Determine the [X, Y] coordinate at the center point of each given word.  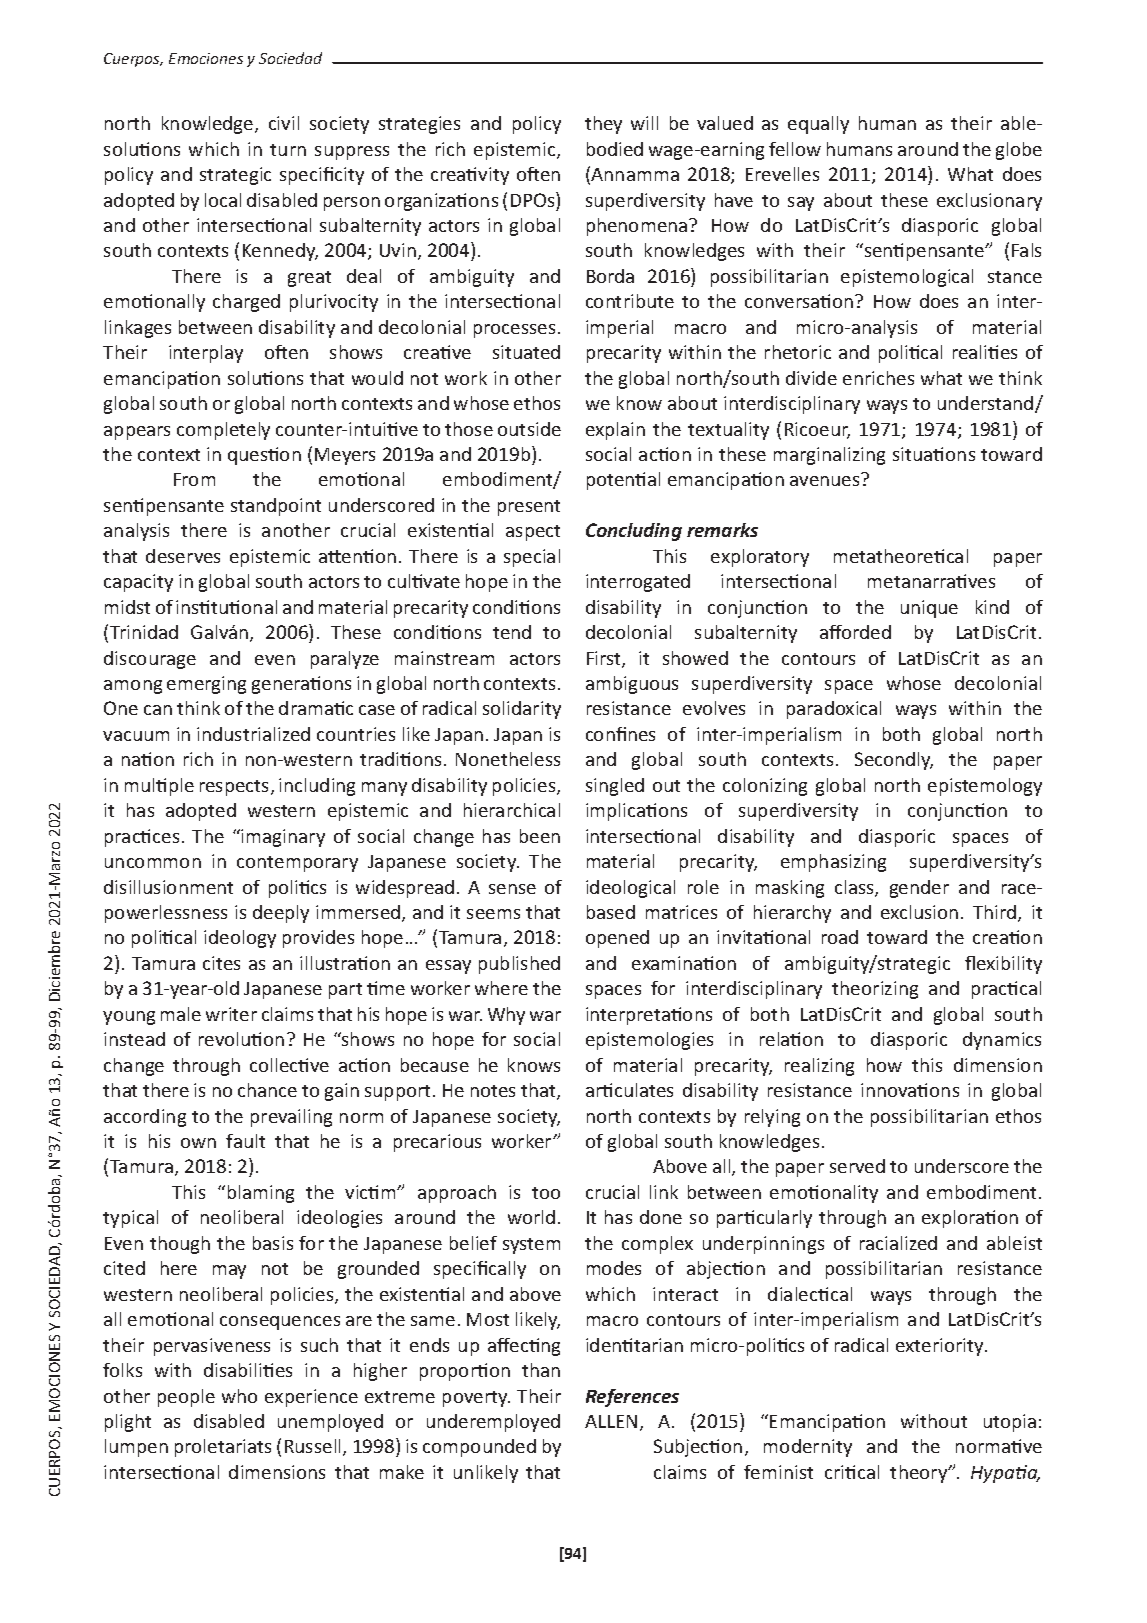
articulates [629, 1090]
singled [615, 787]
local [223, 200]
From [194, 479]
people [186, 1398]
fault [245, 1141]
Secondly [894, 761]
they [603, 125]
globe [1019, 151]
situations [934, 454]
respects [236, 788]
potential [623, 481]
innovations [910, 1090]
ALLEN [611, 1421]
